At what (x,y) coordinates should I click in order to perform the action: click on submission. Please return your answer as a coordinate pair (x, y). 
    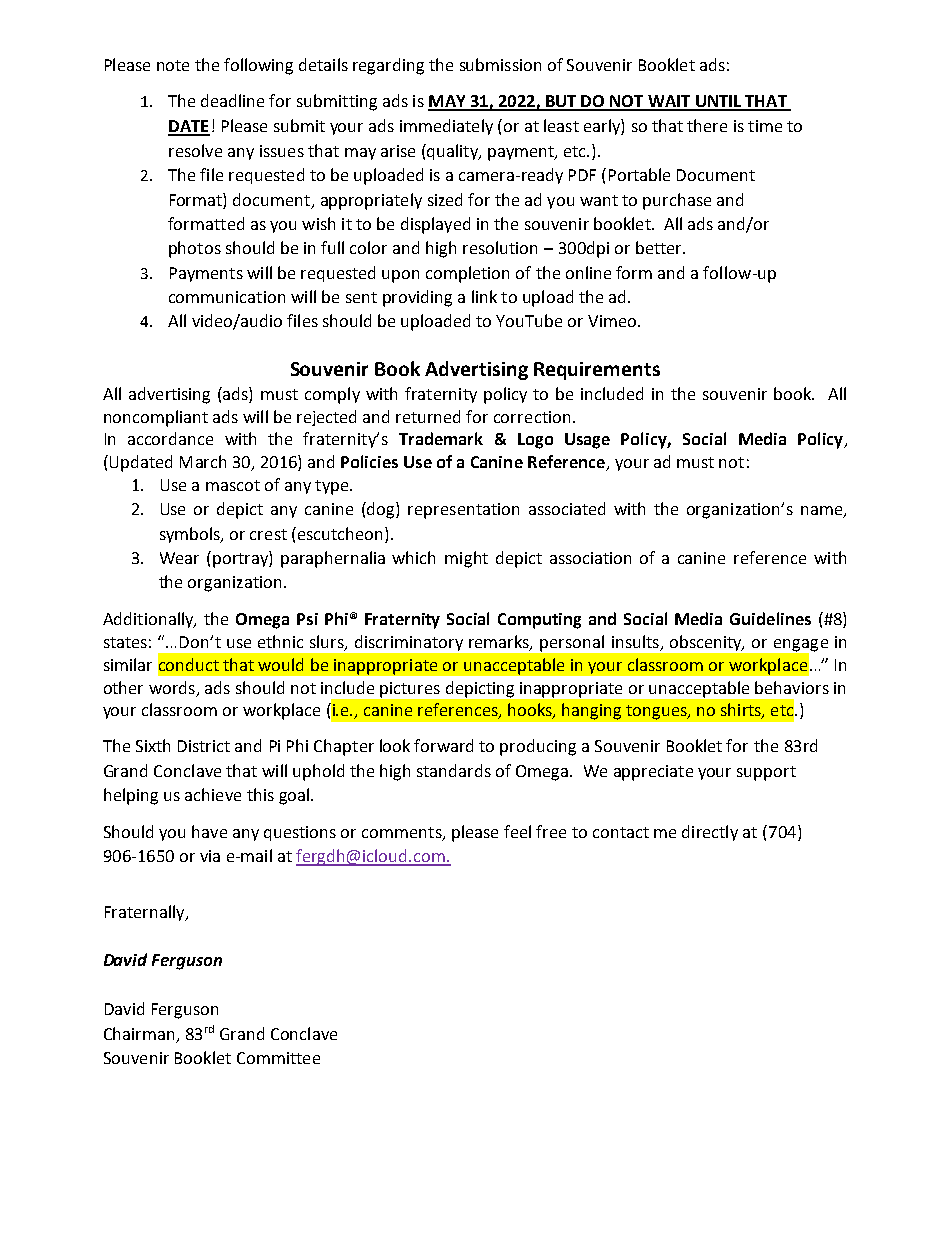
    Looking at the image, I should click on (500, 64).
